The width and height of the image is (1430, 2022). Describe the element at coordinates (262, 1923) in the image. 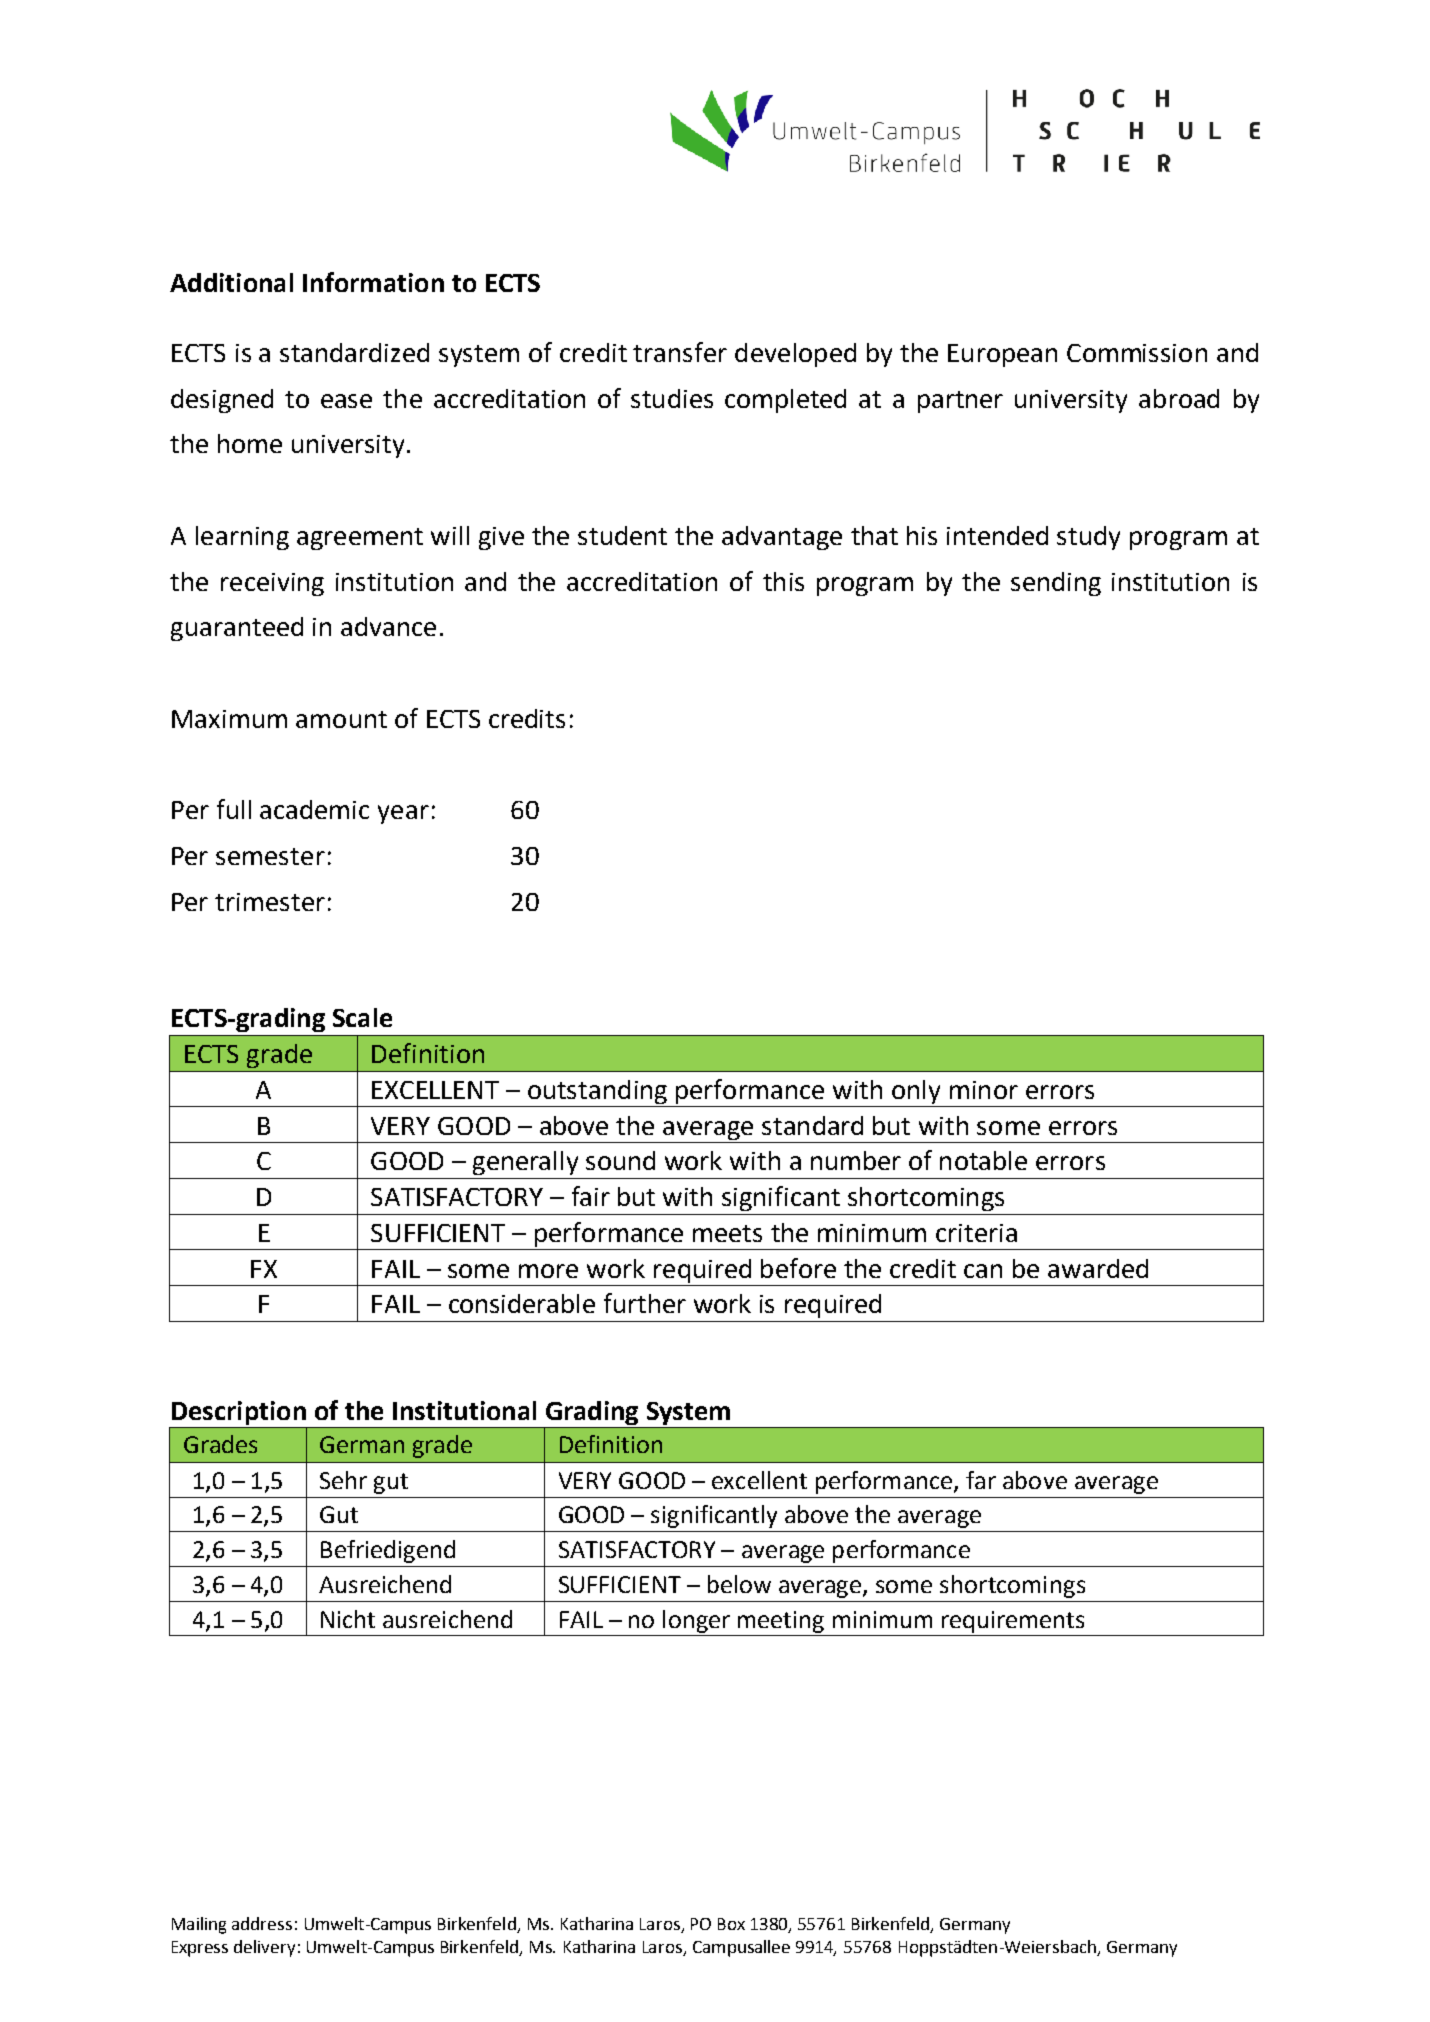

I see `address` at that location.
